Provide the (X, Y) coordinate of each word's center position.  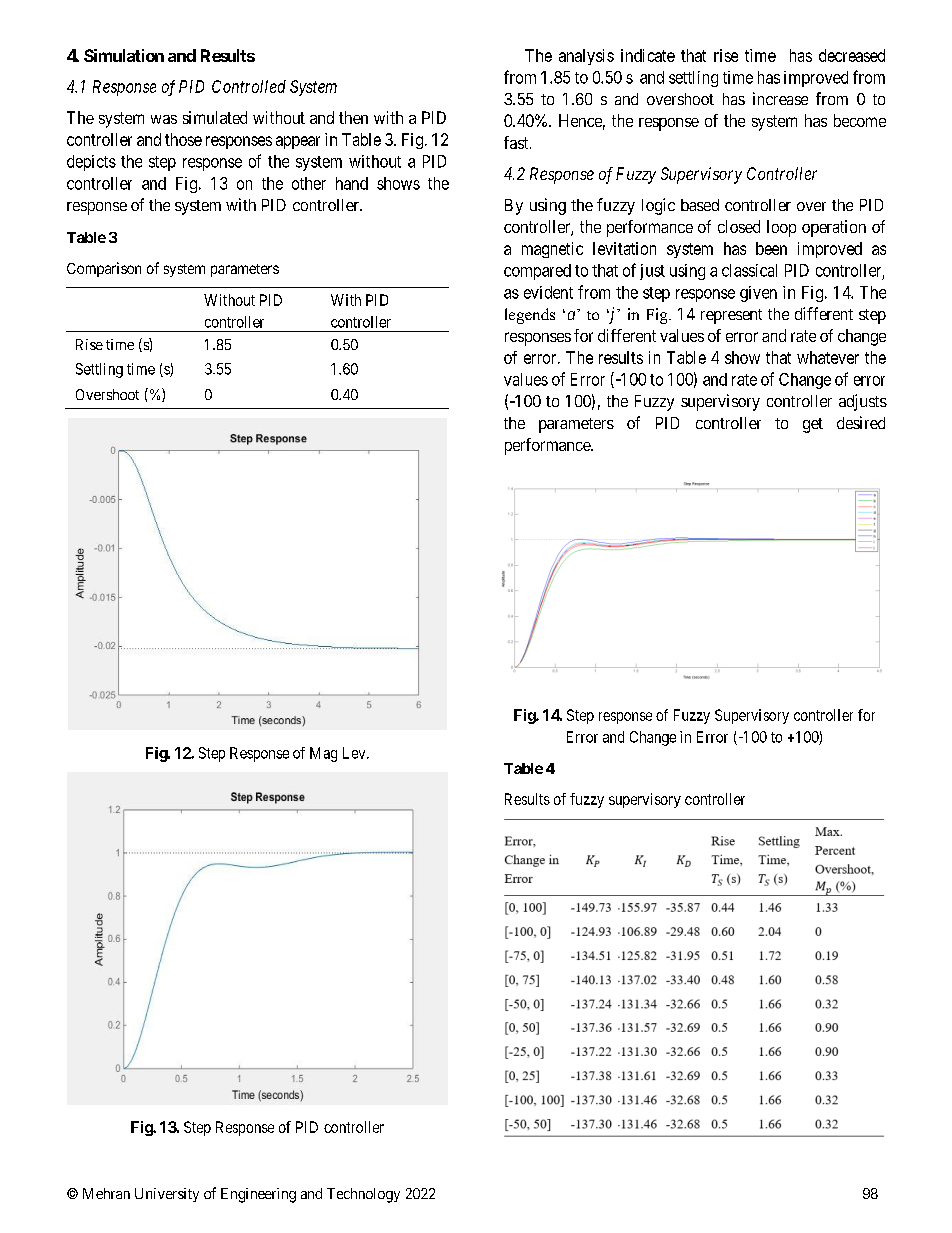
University (167, 1195)
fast (517, 142)
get (813, 425)
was (164, 119)
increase (780, 98)
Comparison (104, 269)
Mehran (106, 1193)
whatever (828, 357)
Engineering (258, 1195)
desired (861, 422)
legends (530, 316)
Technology (363, 1195)
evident (548, 292)
